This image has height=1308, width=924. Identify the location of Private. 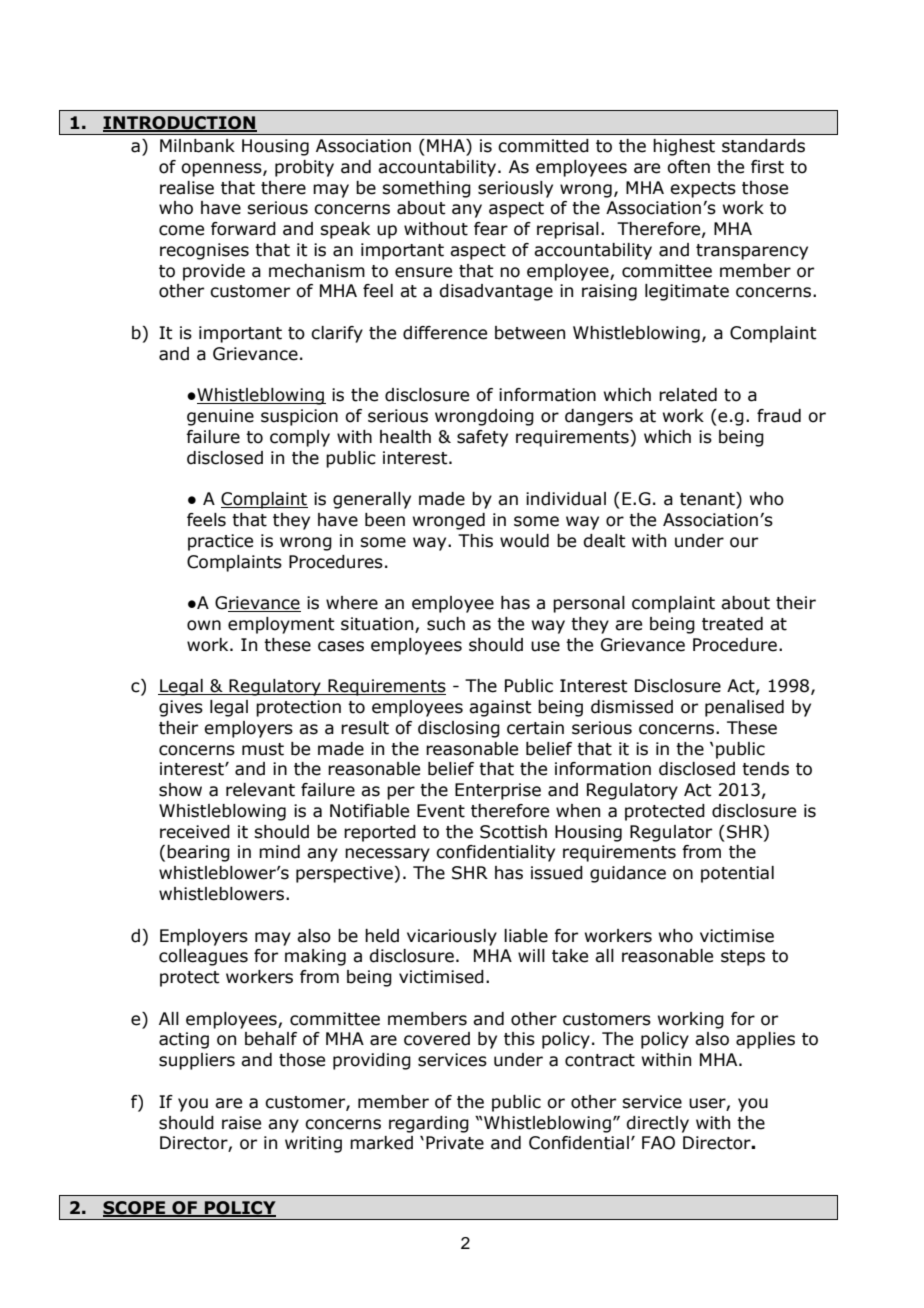
(455, 1143).
